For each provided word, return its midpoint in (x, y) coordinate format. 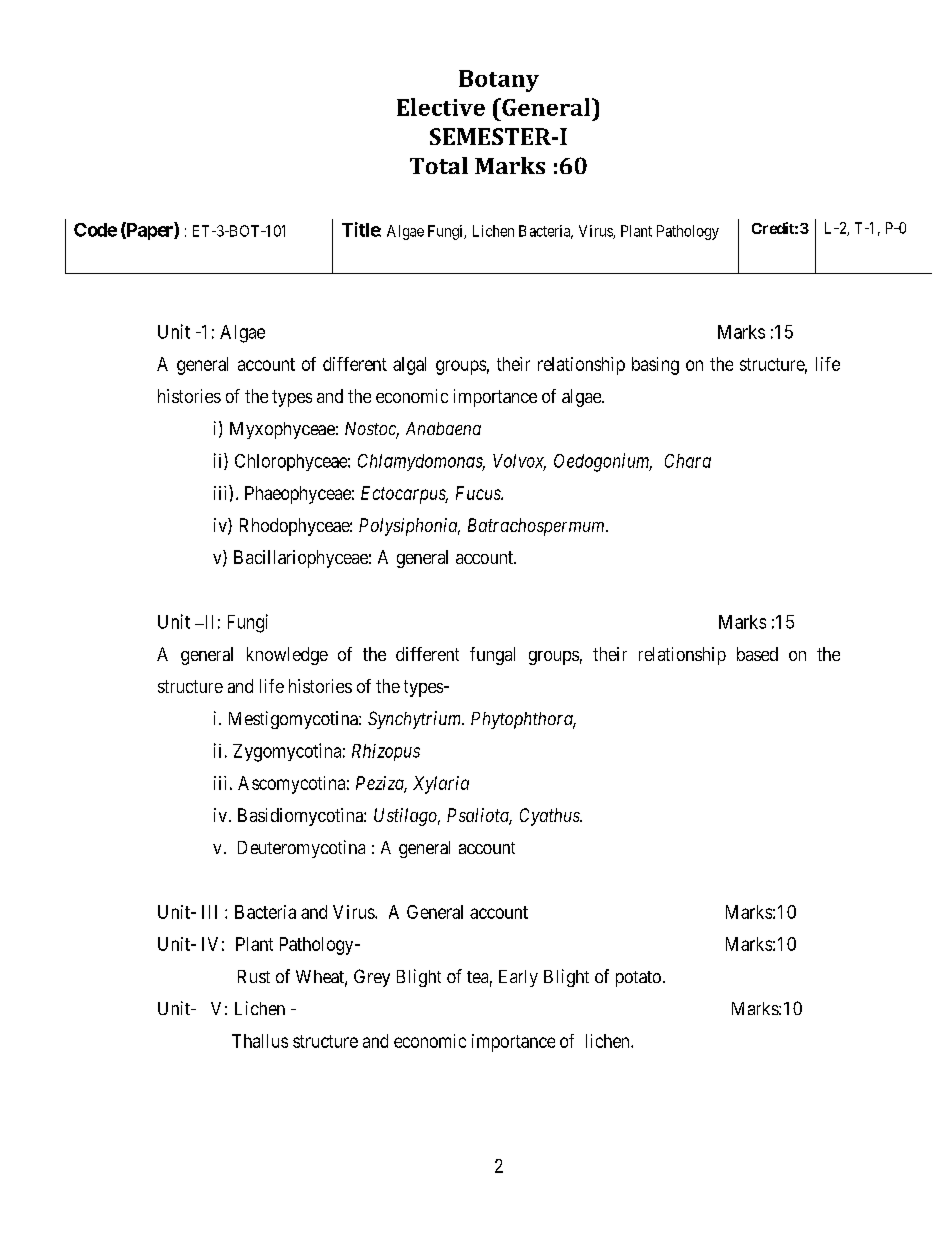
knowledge (287, 656)
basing (655, 366)
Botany (499, 81)
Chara (688, 461)
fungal (492, 656)
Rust (254, 976)
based (757, 654)
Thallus (260, 1041)
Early (518, 978)
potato (638, 979)
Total (439, 165)
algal (409, 366)
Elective (441, 107)
